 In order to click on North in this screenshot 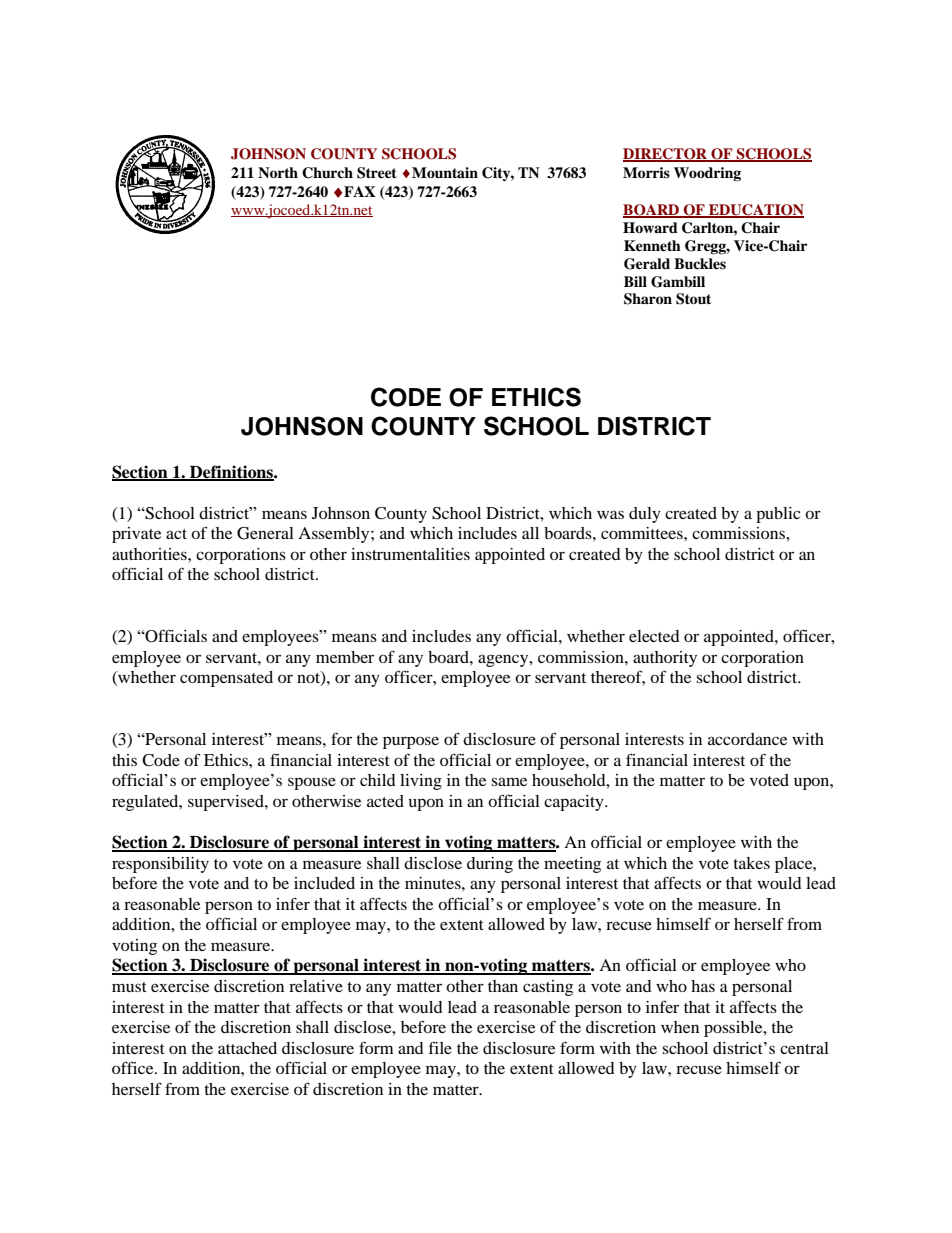, I will do `click(278, 172)`.
